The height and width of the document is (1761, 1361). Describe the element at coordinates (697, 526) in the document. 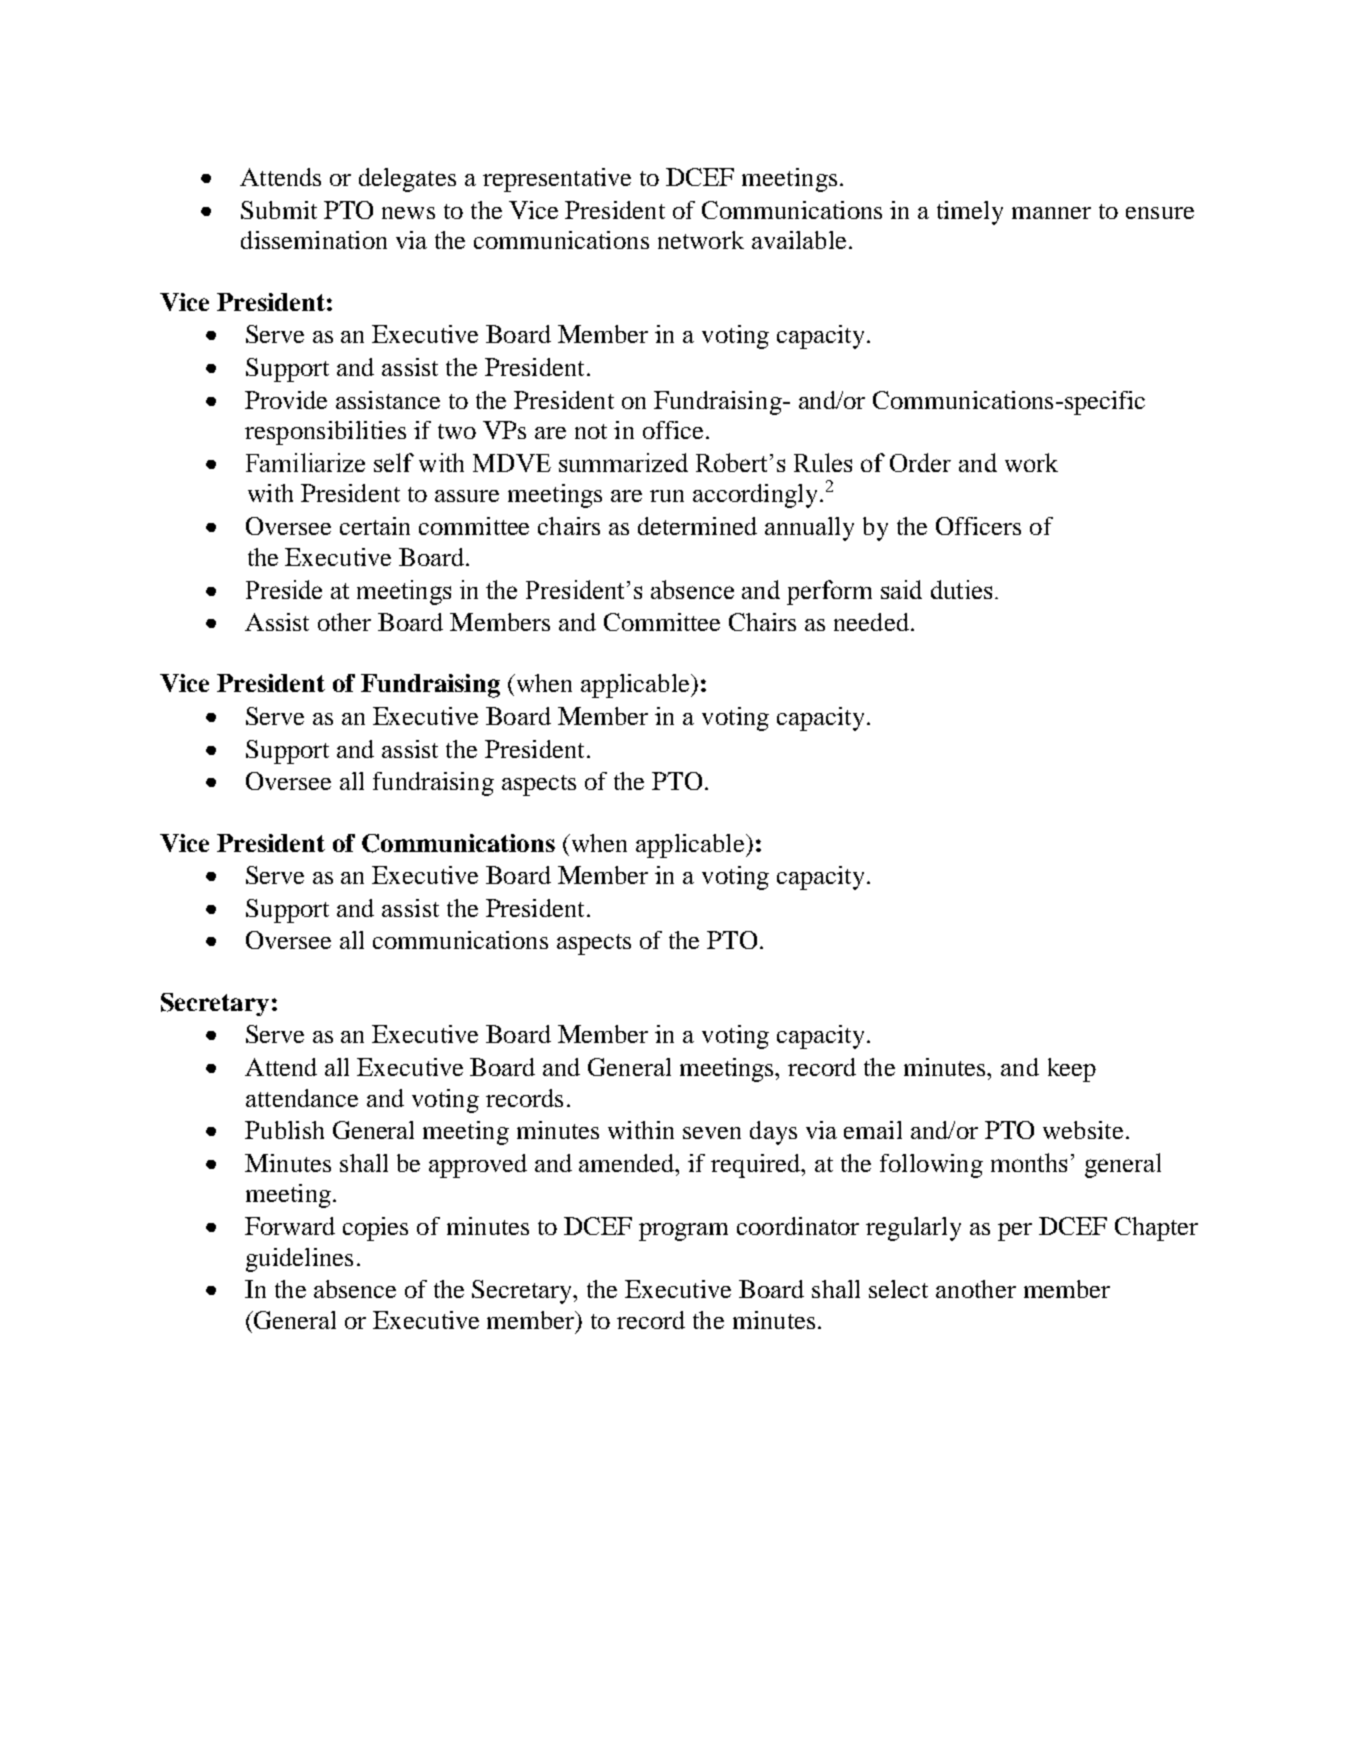

I see `determined` at that location.
